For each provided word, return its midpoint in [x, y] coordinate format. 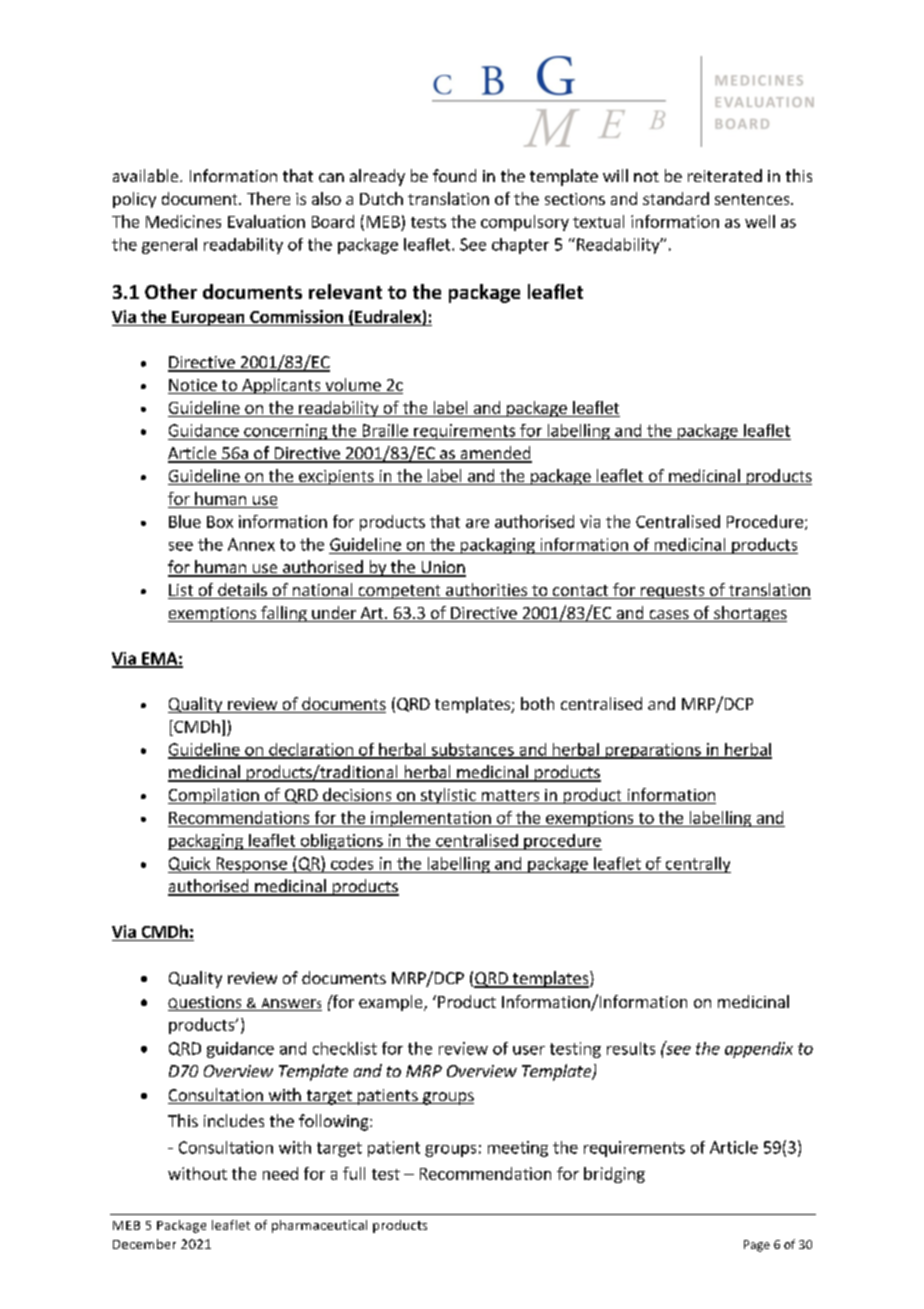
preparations [653, 751]
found [454, 175]
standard [676, 198]
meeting [518, 1149]
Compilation [214, 796]
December [144, 1244]
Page [757, 1246]
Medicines [183, 221]
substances [472, 750]
